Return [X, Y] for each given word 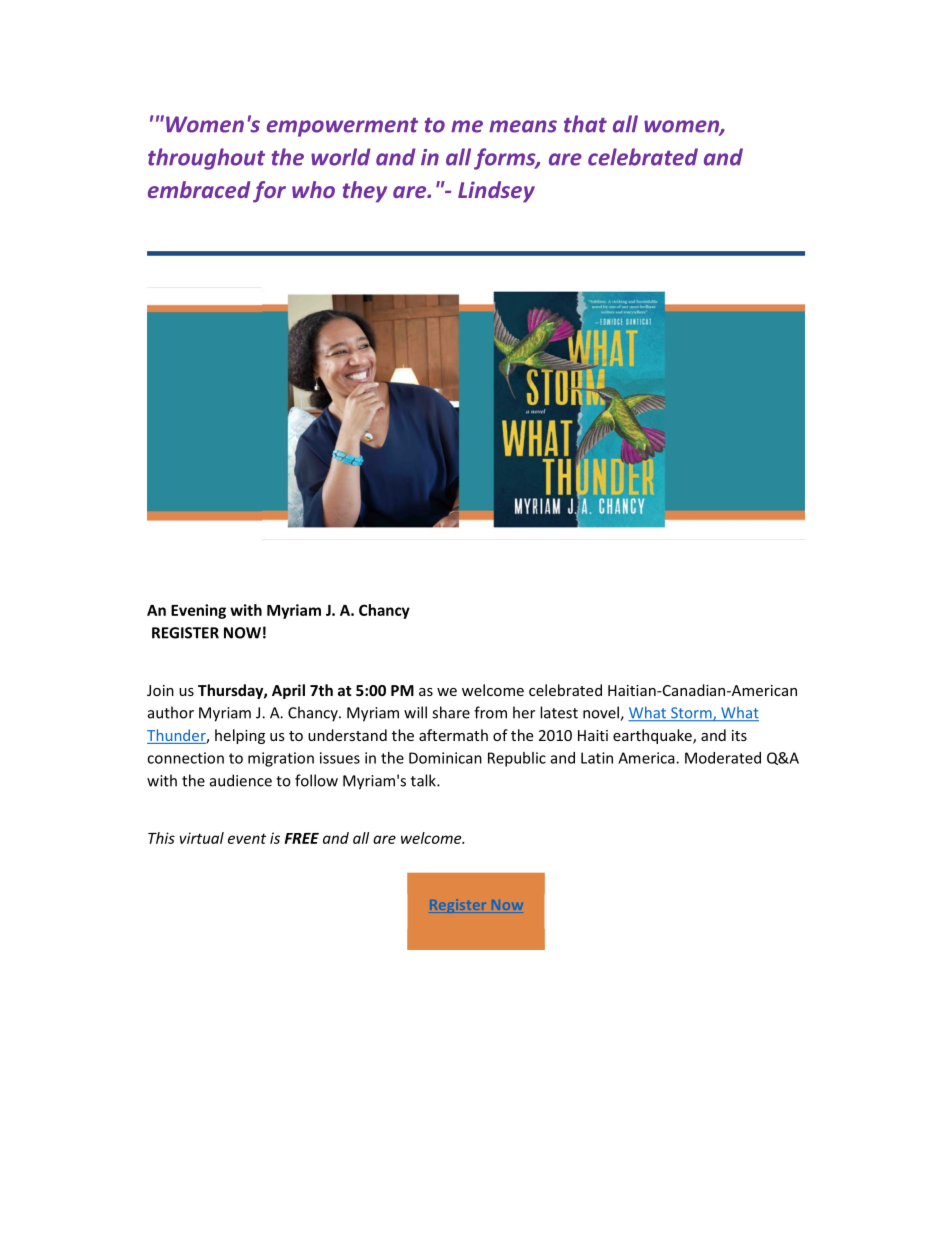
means [523, 126]
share [451, 712]
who [313, 189]
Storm [691, 714]
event [247, 838]
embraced [199, 189]
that [585, 124]
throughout [206, 159]
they [365, 192]
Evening [198, 611]
